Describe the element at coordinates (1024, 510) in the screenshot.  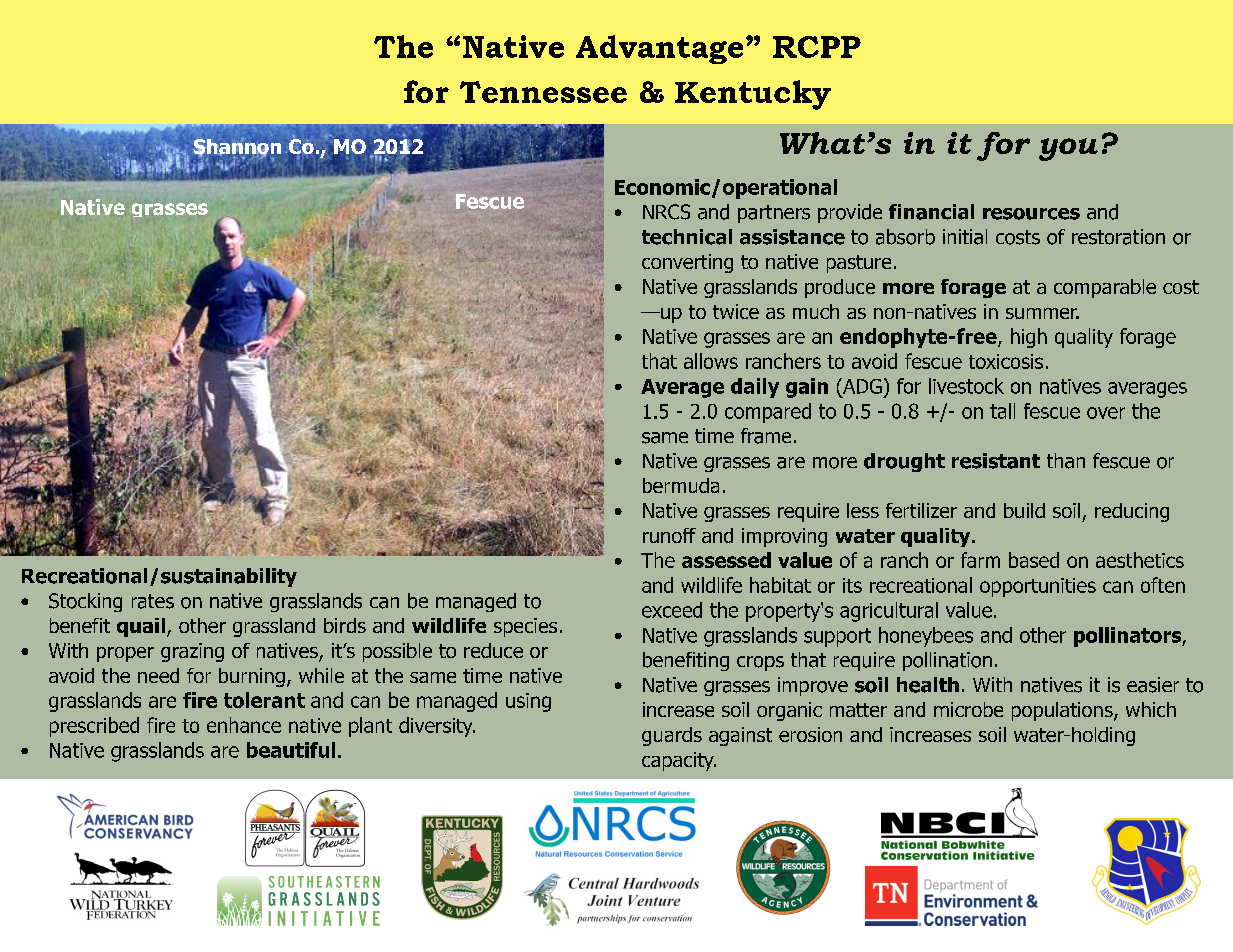
I see `build` at that location.
